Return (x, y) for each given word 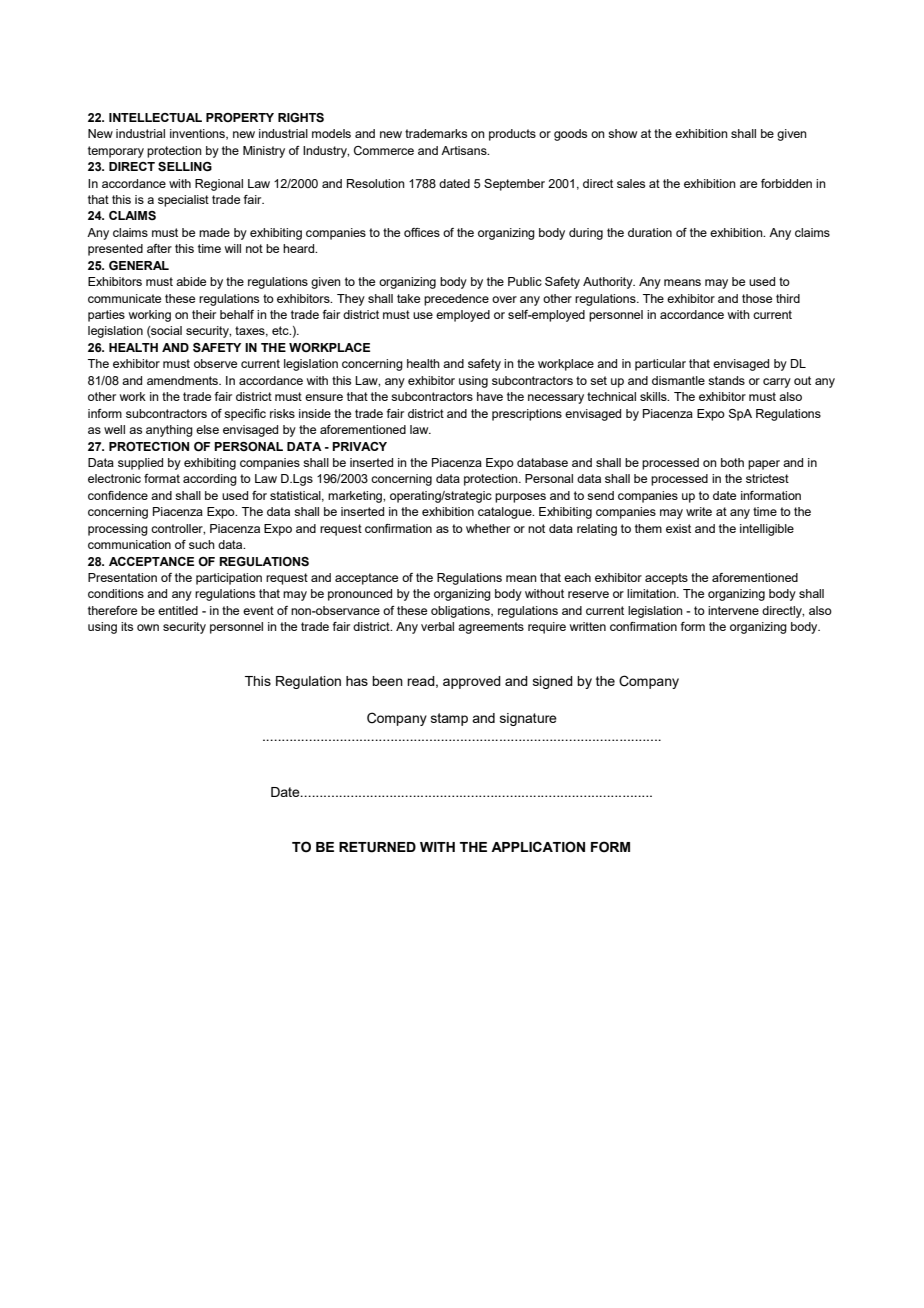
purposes (520, 498)
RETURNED (377, 847)
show (622, 133)
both (732, 462)
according (210, 480)
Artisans (465, 150)
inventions (198, 134)
